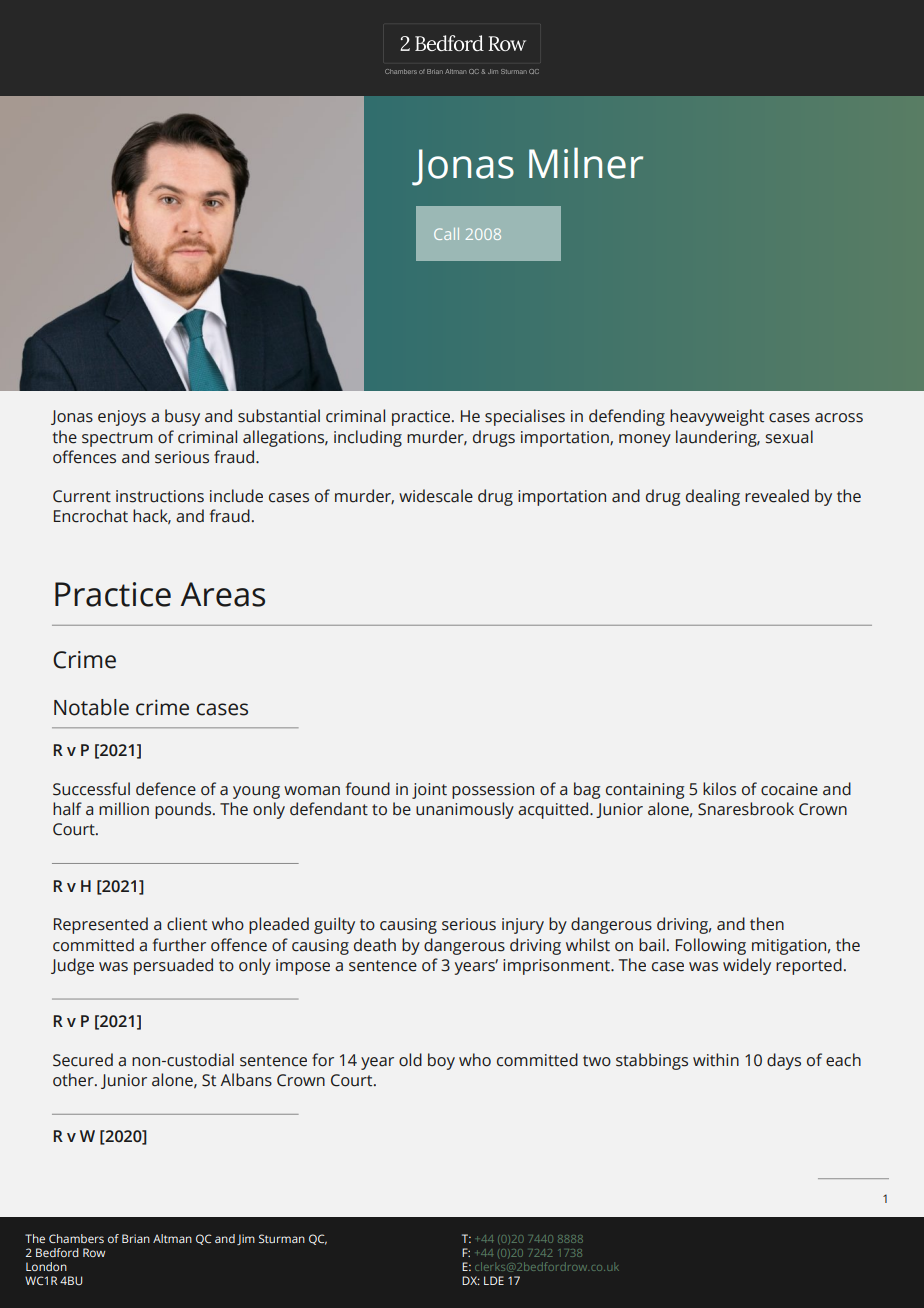 The width and height of the page is (924, 1308). I want to click on LDE, so click(494, 1280).
